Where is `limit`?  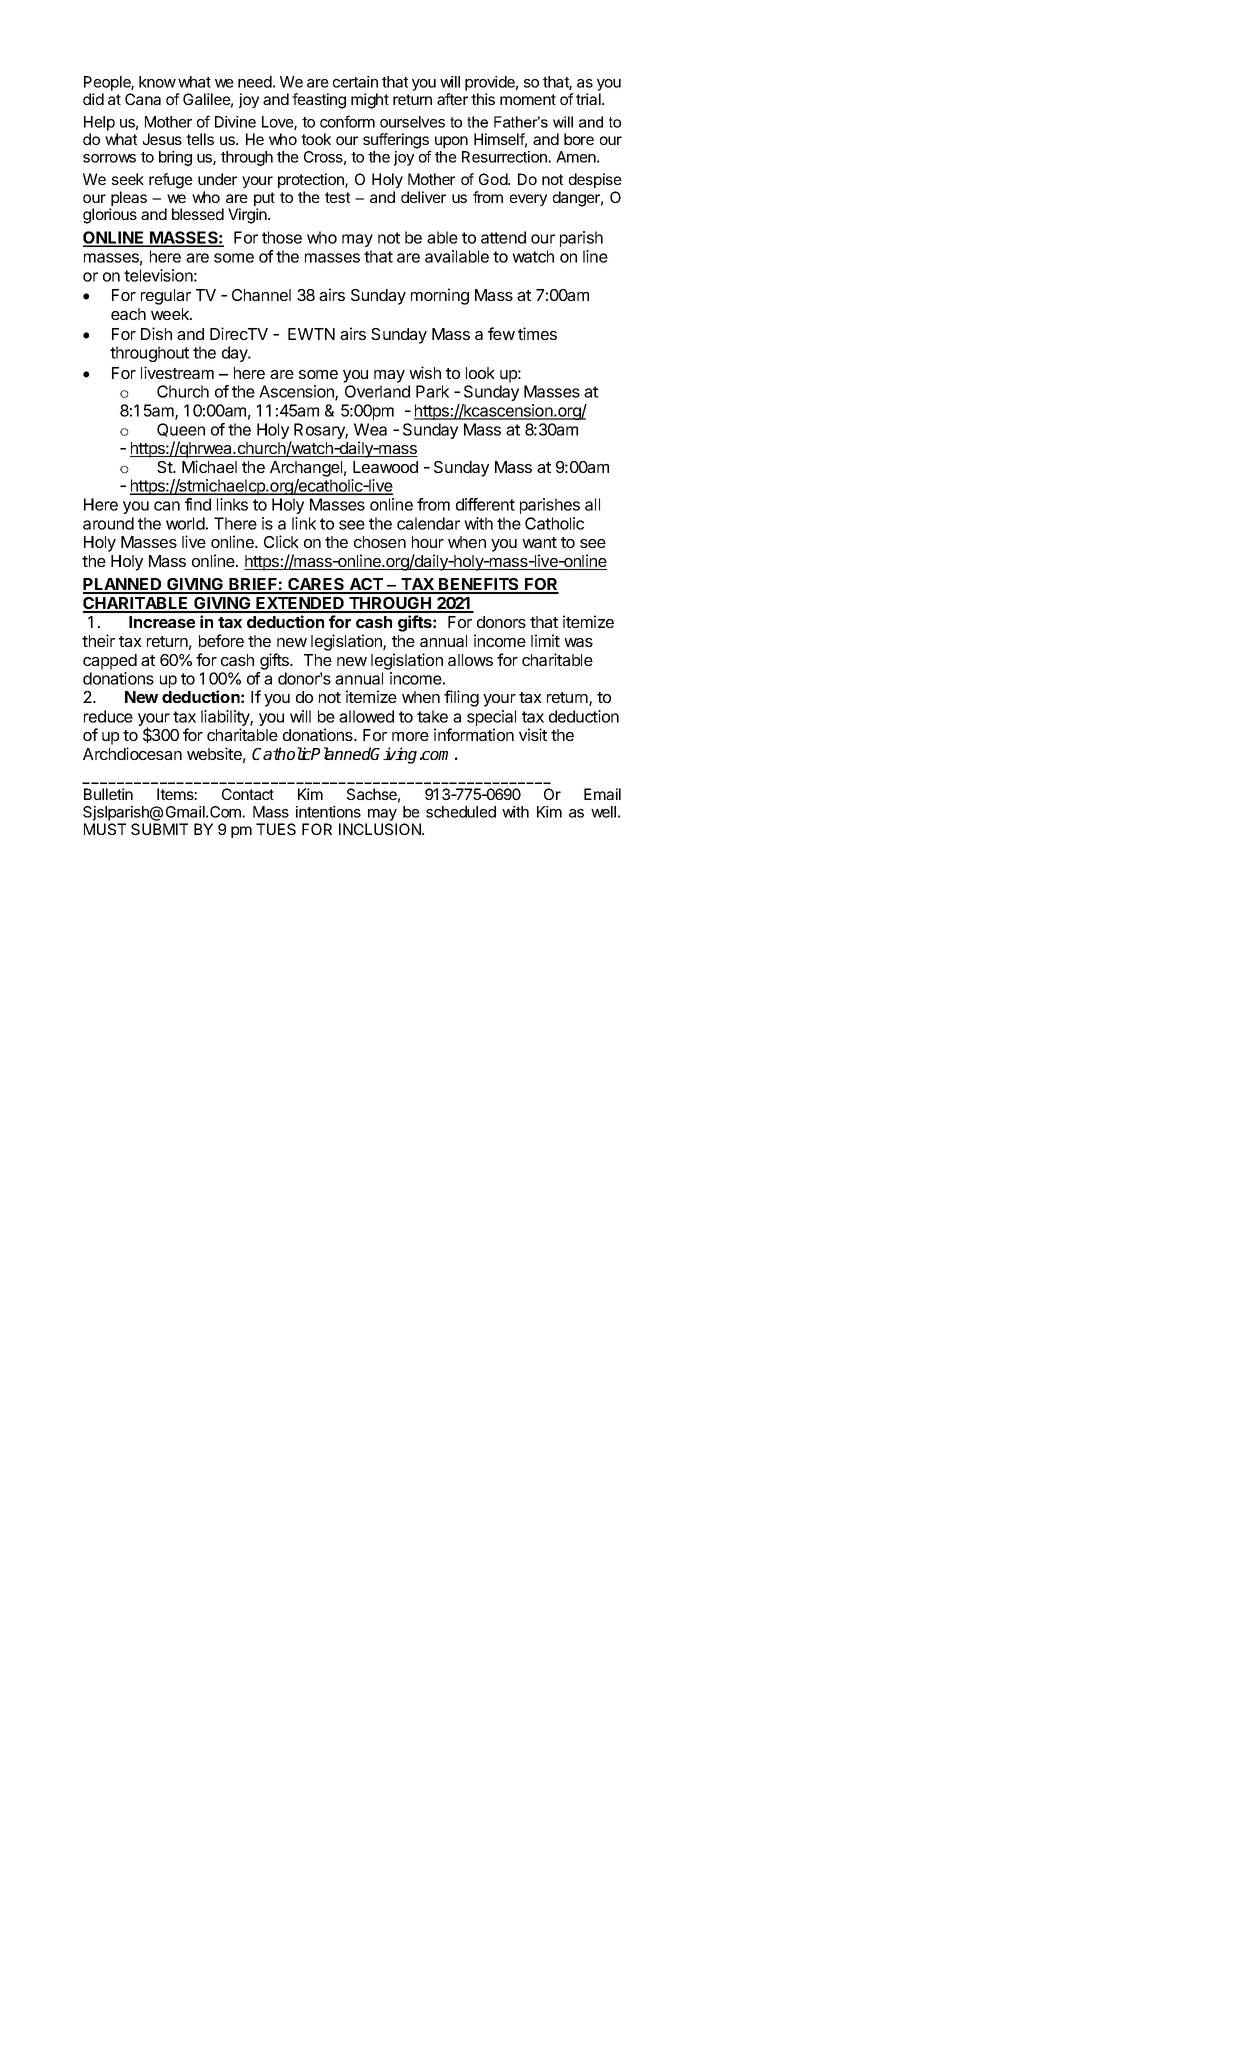 limit is located at coordinates (545, 640).
